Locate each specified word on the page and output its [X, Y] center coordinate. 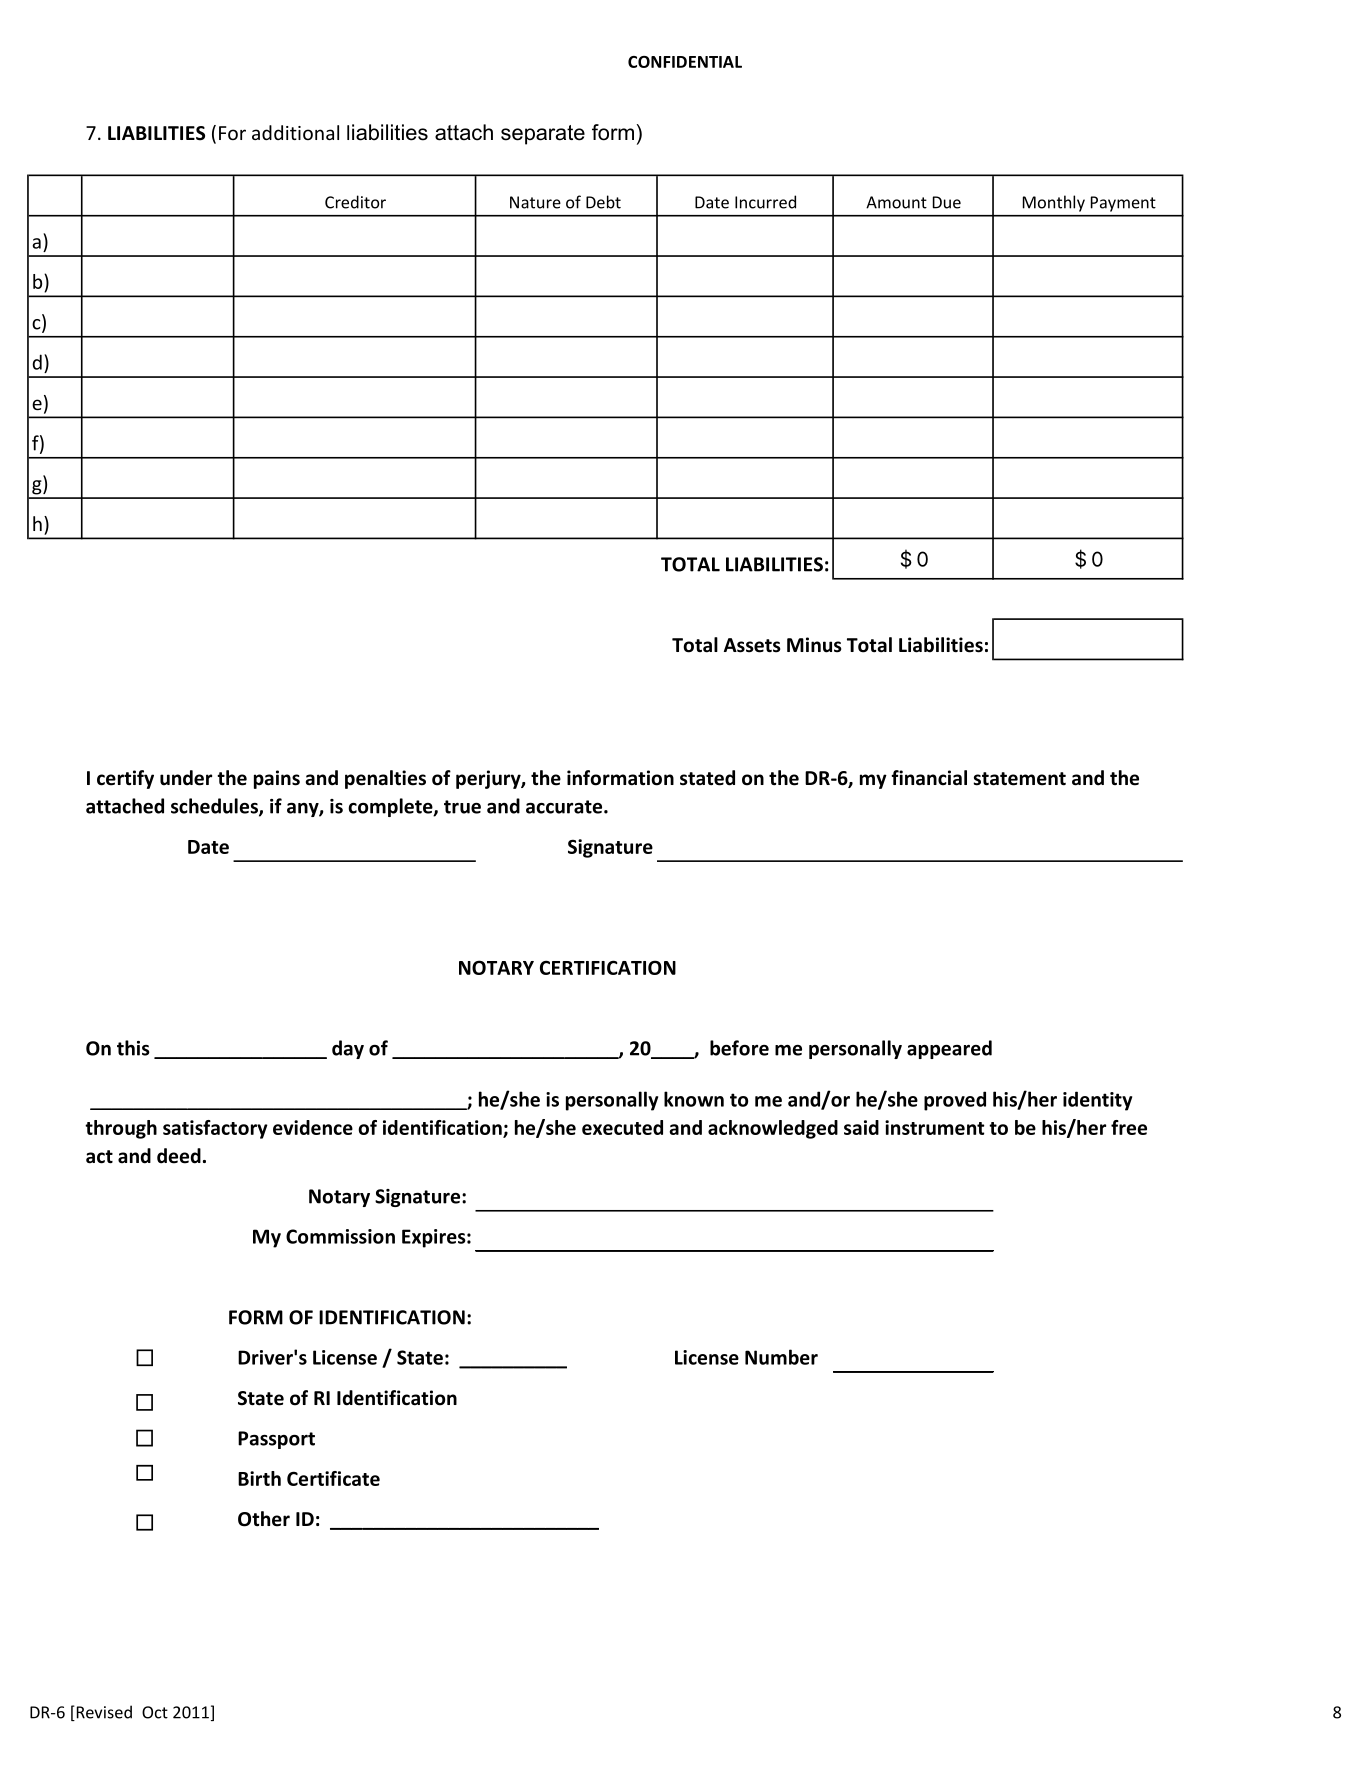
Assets [752, 645]
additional [295, 132]
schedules [215, 807]
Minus [814, 645]
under [186, 778]
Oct [155, 1712]
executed [622, 1127]
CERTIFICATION [608, 967]
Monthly [1054, 203]
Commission [340, 1236]
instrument [934, 1127]
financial [929, 778]
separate [543, 135]
